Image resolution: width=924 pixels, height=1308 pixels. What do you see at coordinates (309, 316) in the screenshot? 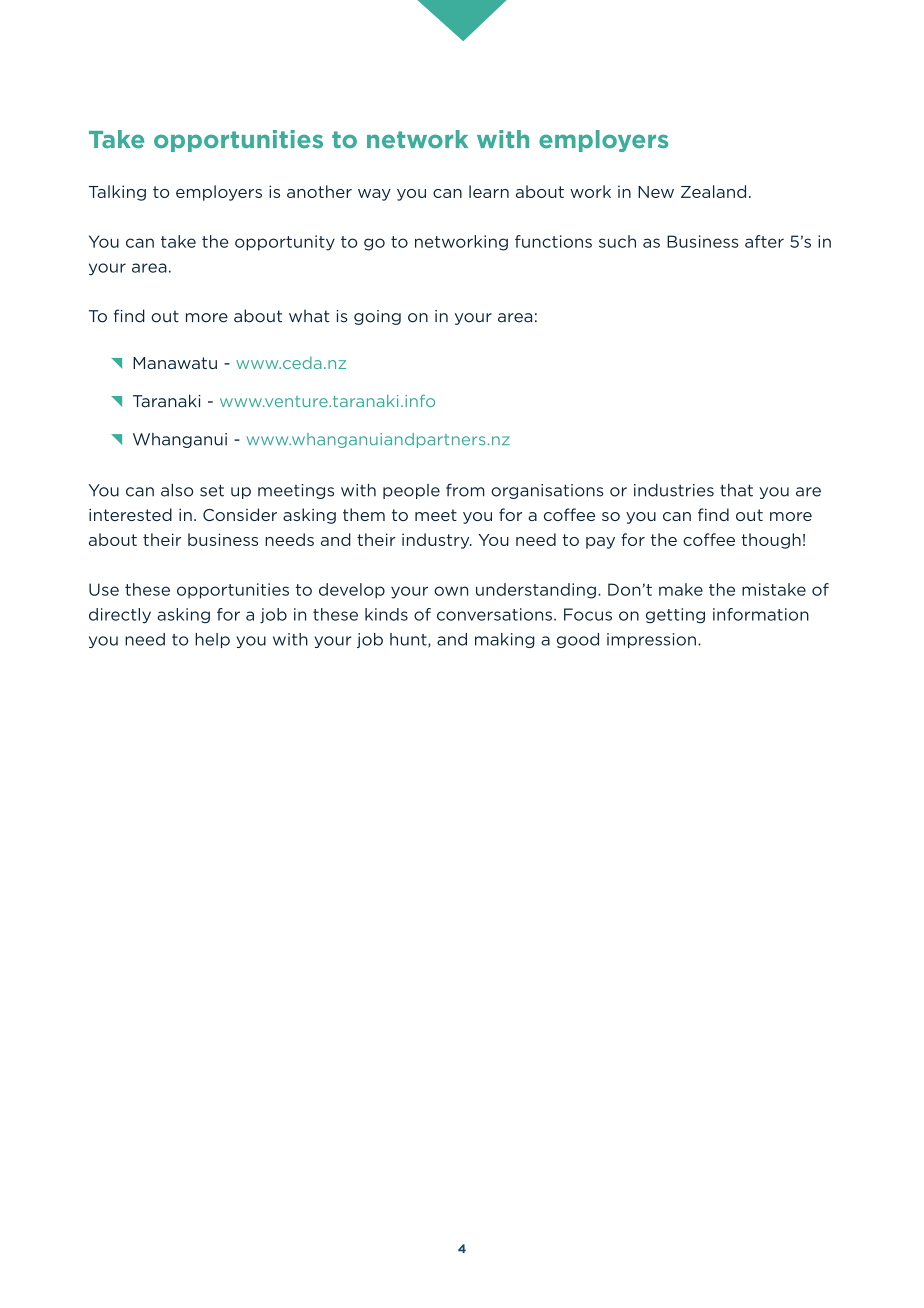
I see `what` at bounding box center [309, 316].
